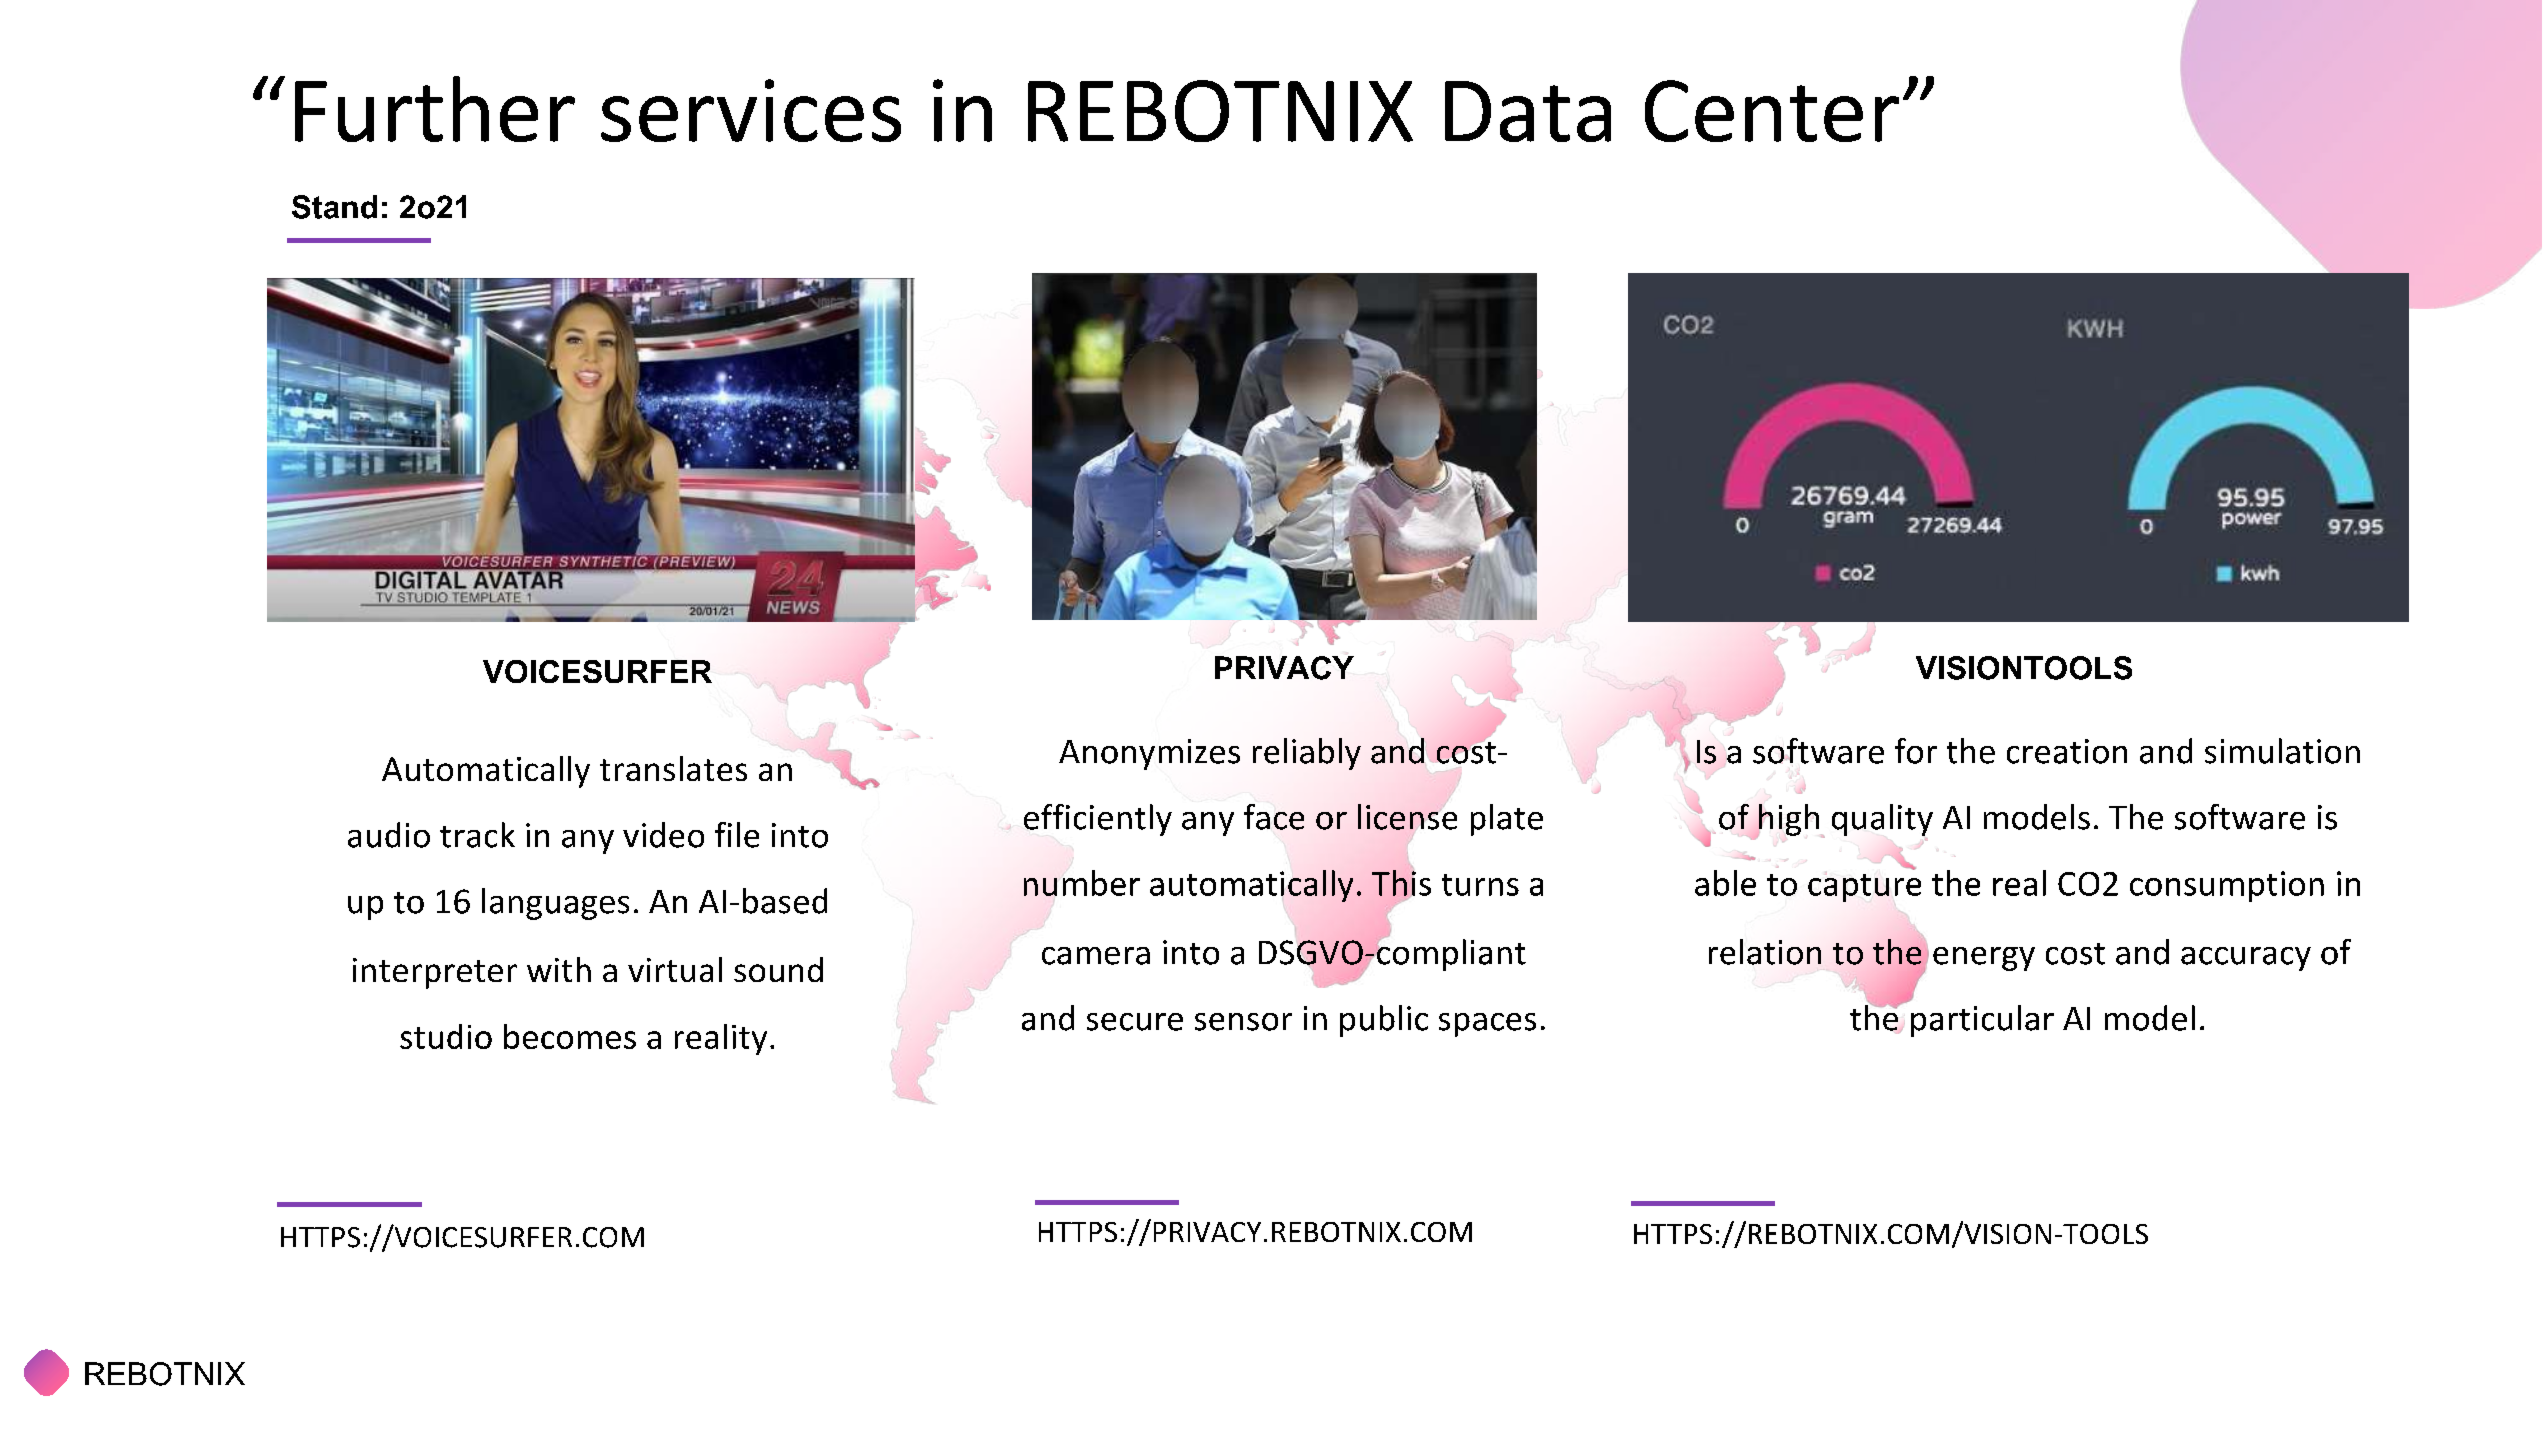  Describe the element at coordinates (751, 110) in the image. I see `services` at that location.
